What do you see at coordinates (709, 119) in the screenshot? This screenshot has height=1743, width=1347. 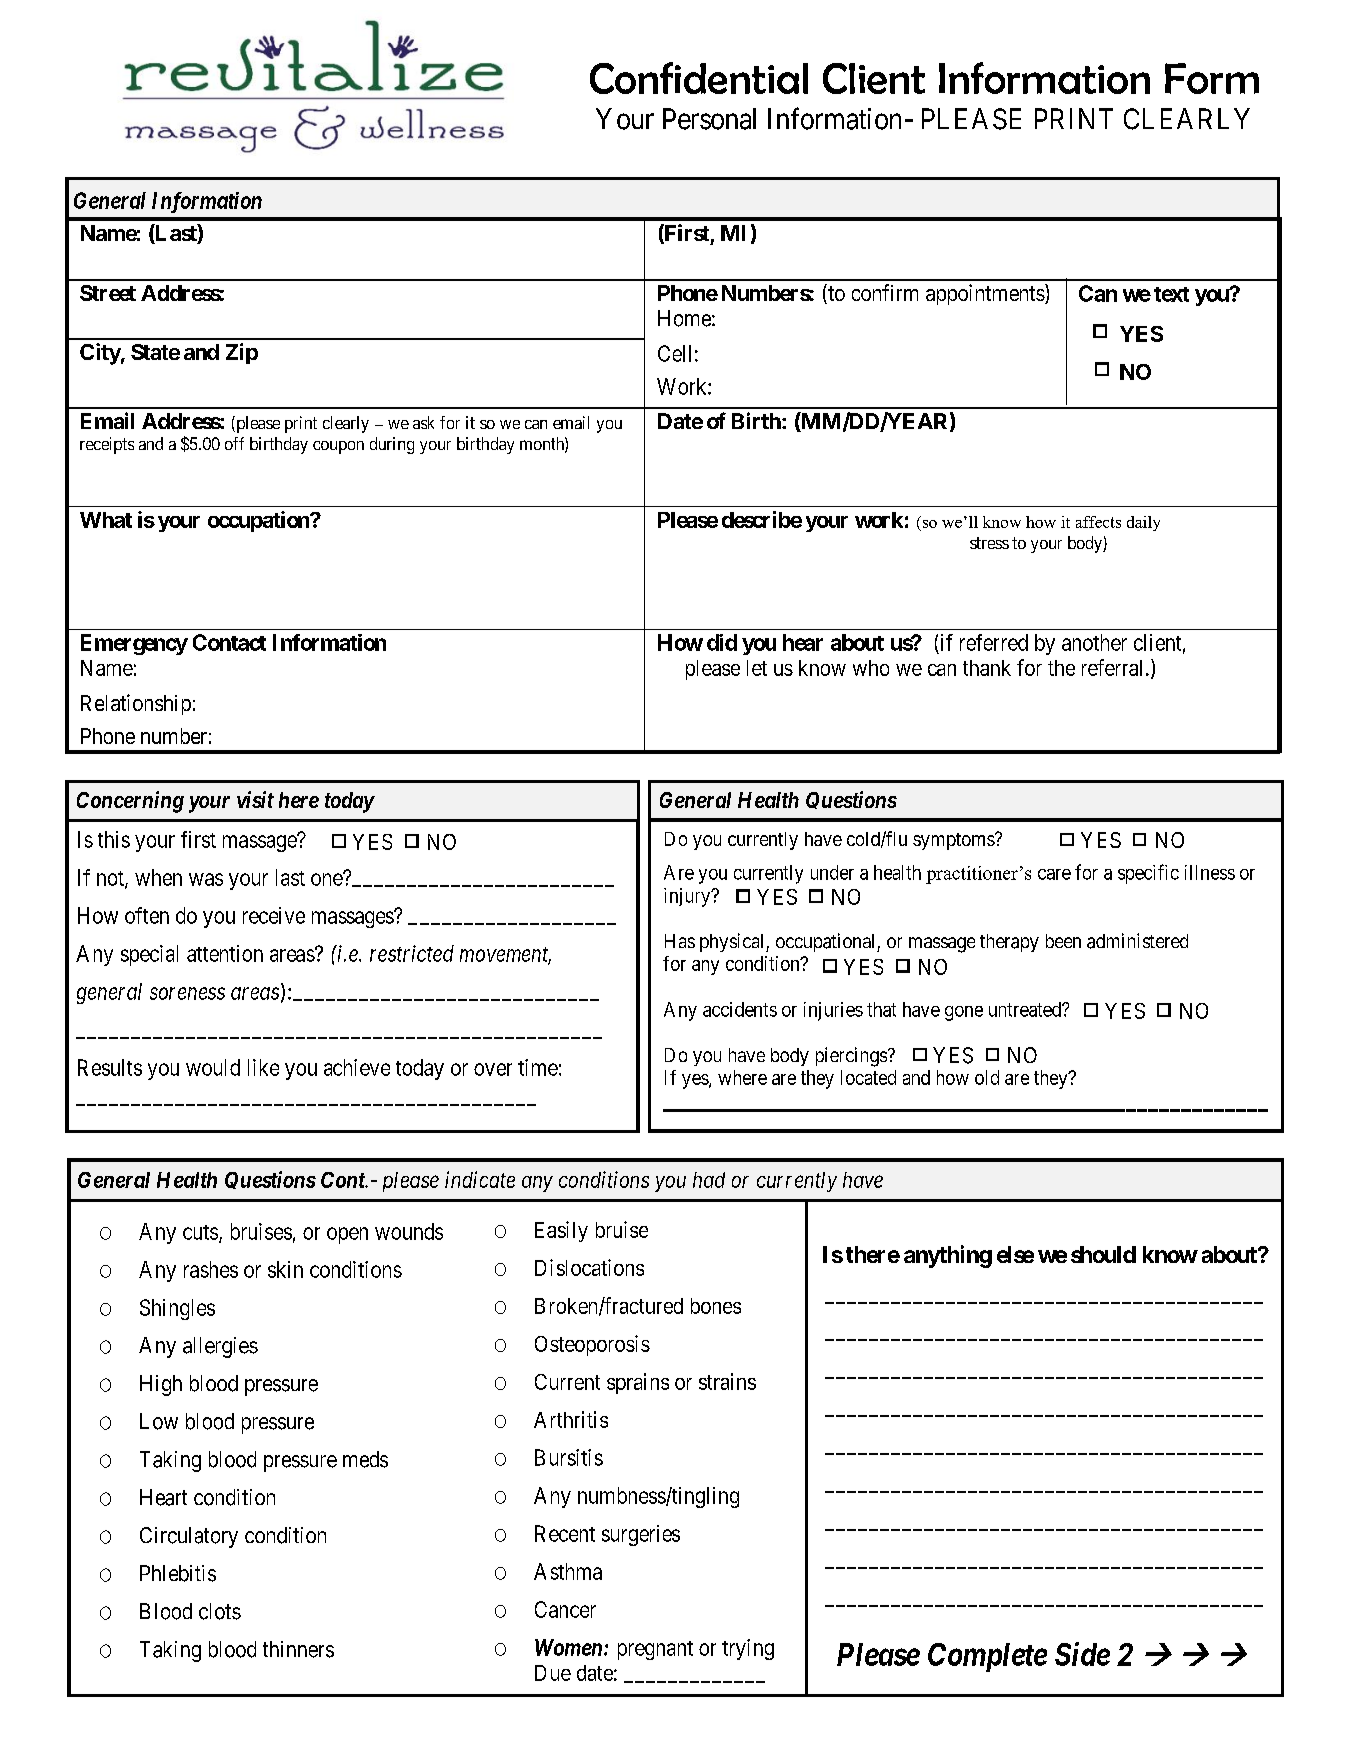 I see `Personal` at bounding box center [709, 119].
